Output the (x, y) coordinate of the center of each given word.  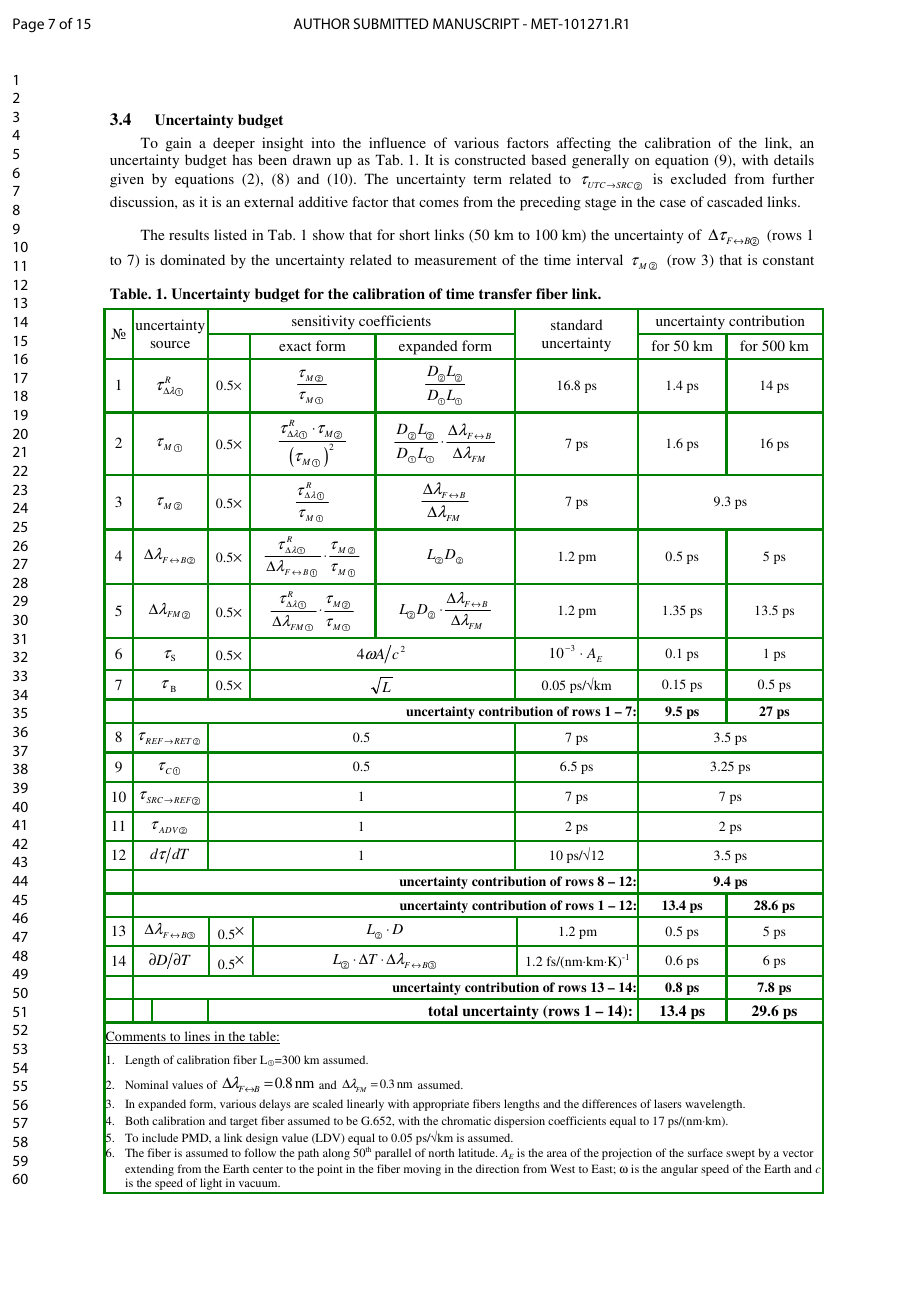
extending (149, 1170)
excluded (698, 178)
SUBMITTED (391, 23)
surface (705, 1152)
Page (28, 25)
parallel (393, 1154)
